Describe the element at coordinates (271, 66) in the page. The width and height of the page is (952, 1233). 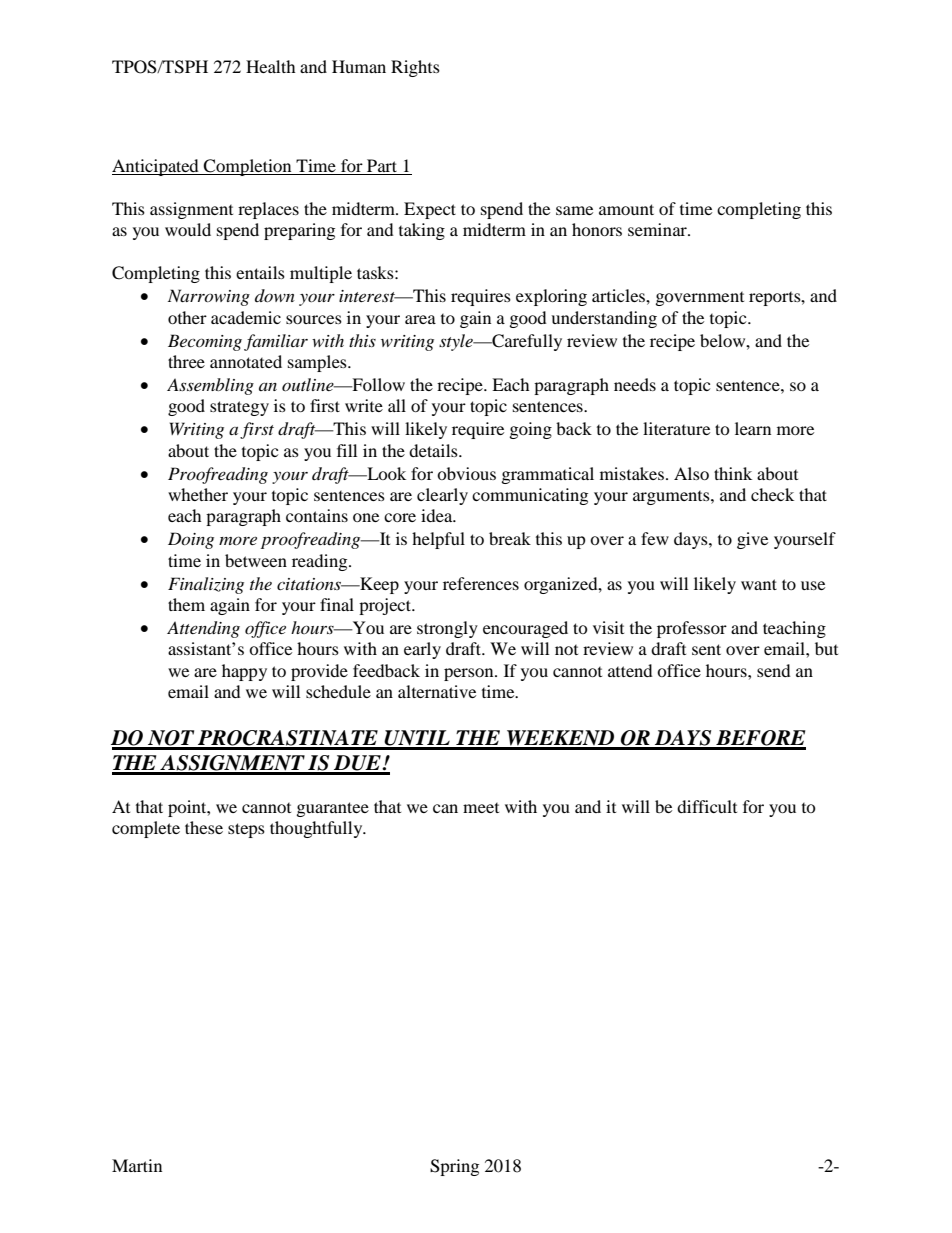
I see `Health` at that location.
